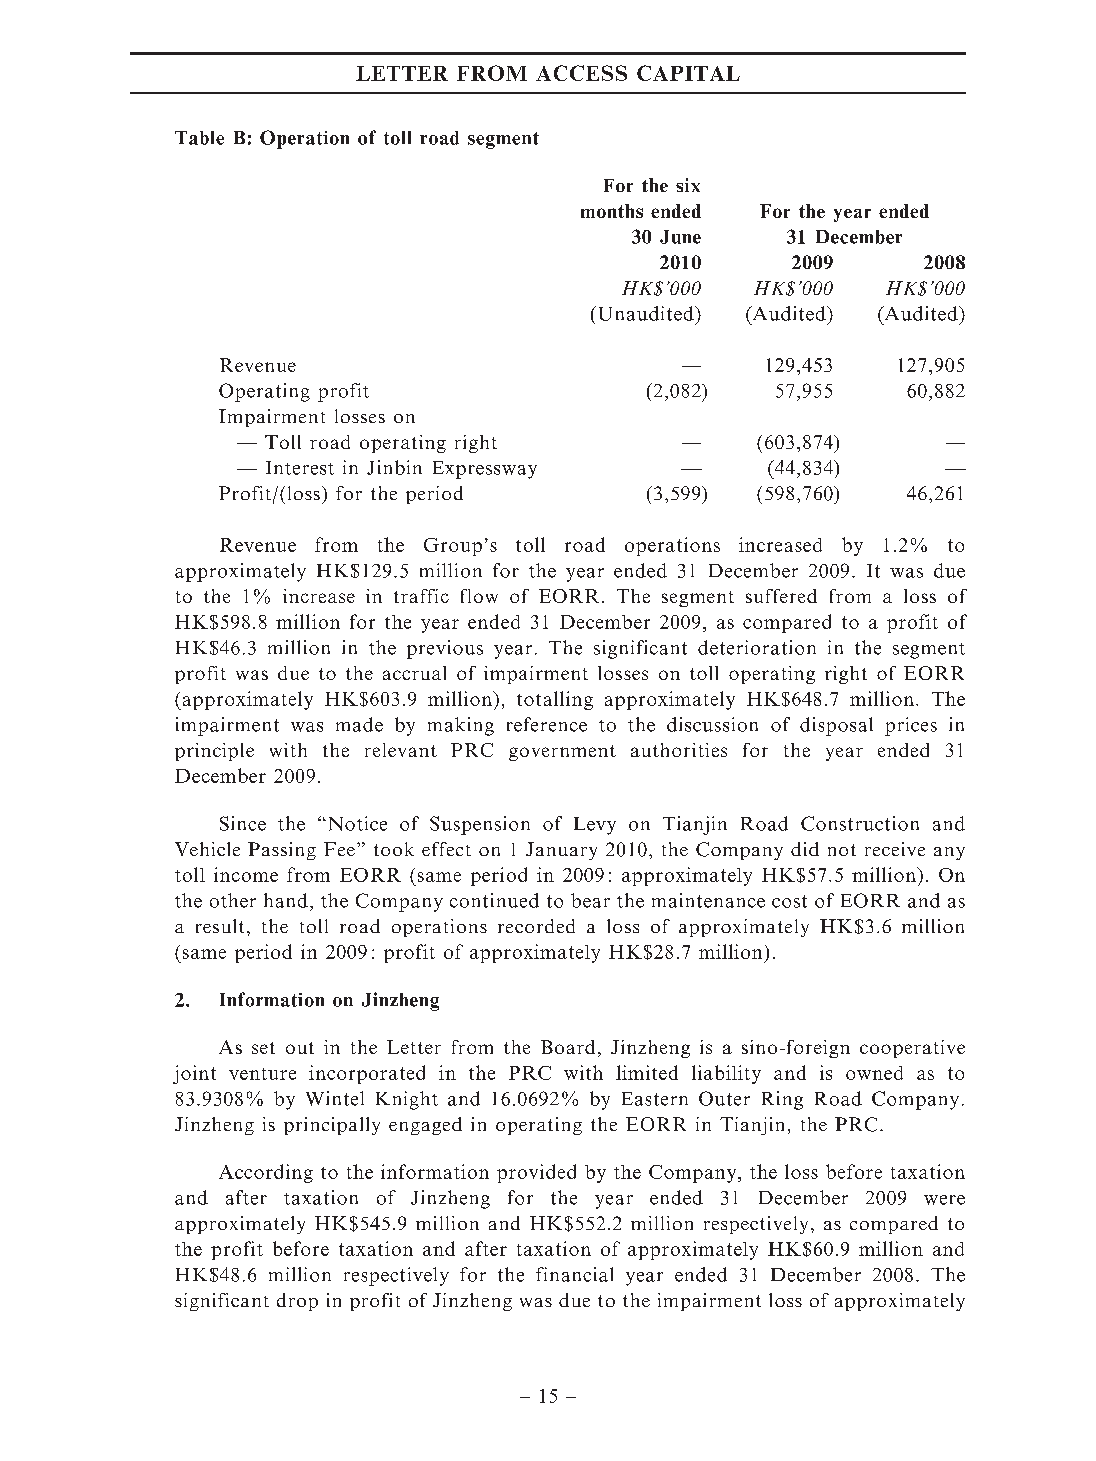 Image resolution: width=1096 pixels, height=1461 pixels. I want to click on disposal, so click(836, 726).
